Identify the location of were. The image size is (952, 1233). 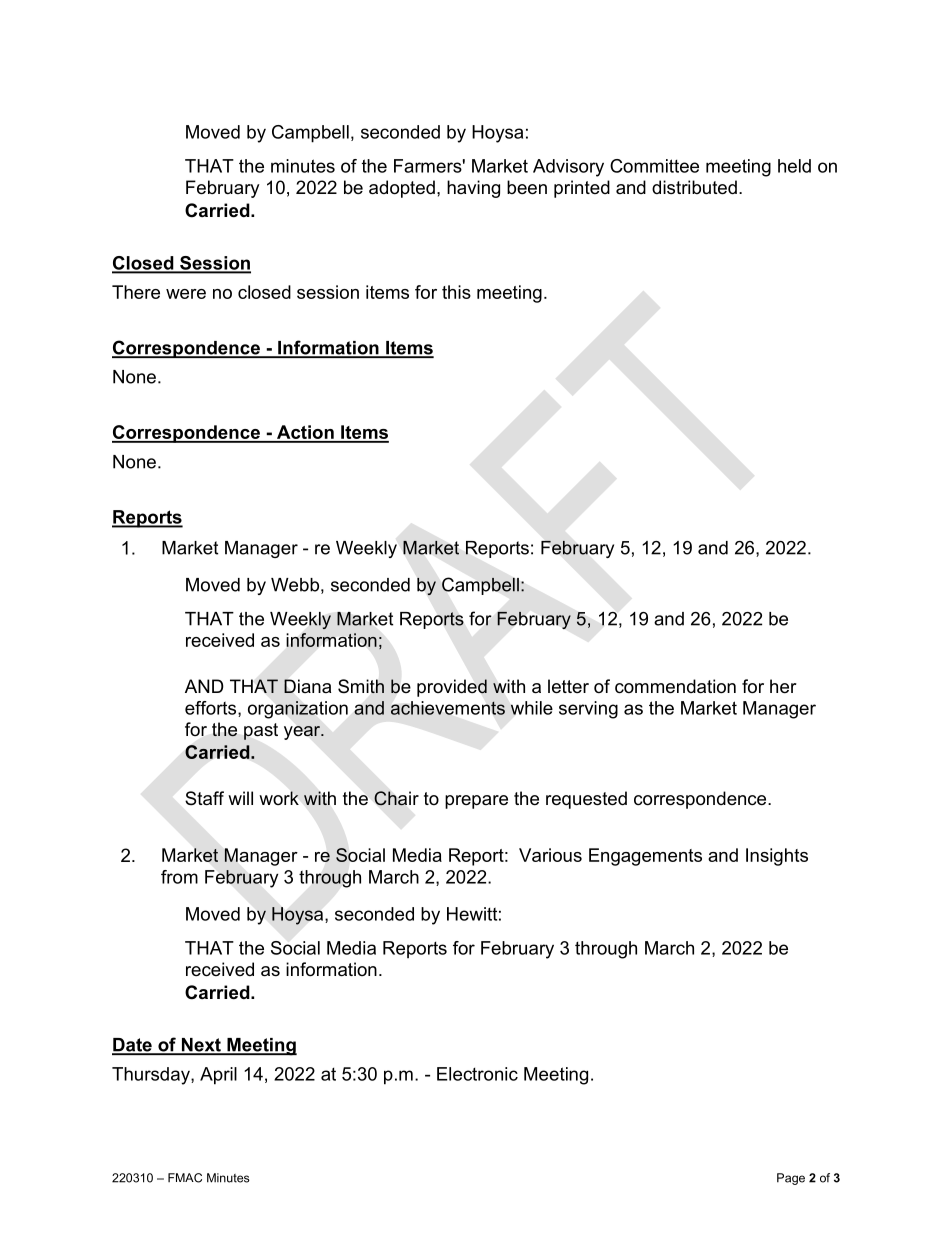
(186, 294).
